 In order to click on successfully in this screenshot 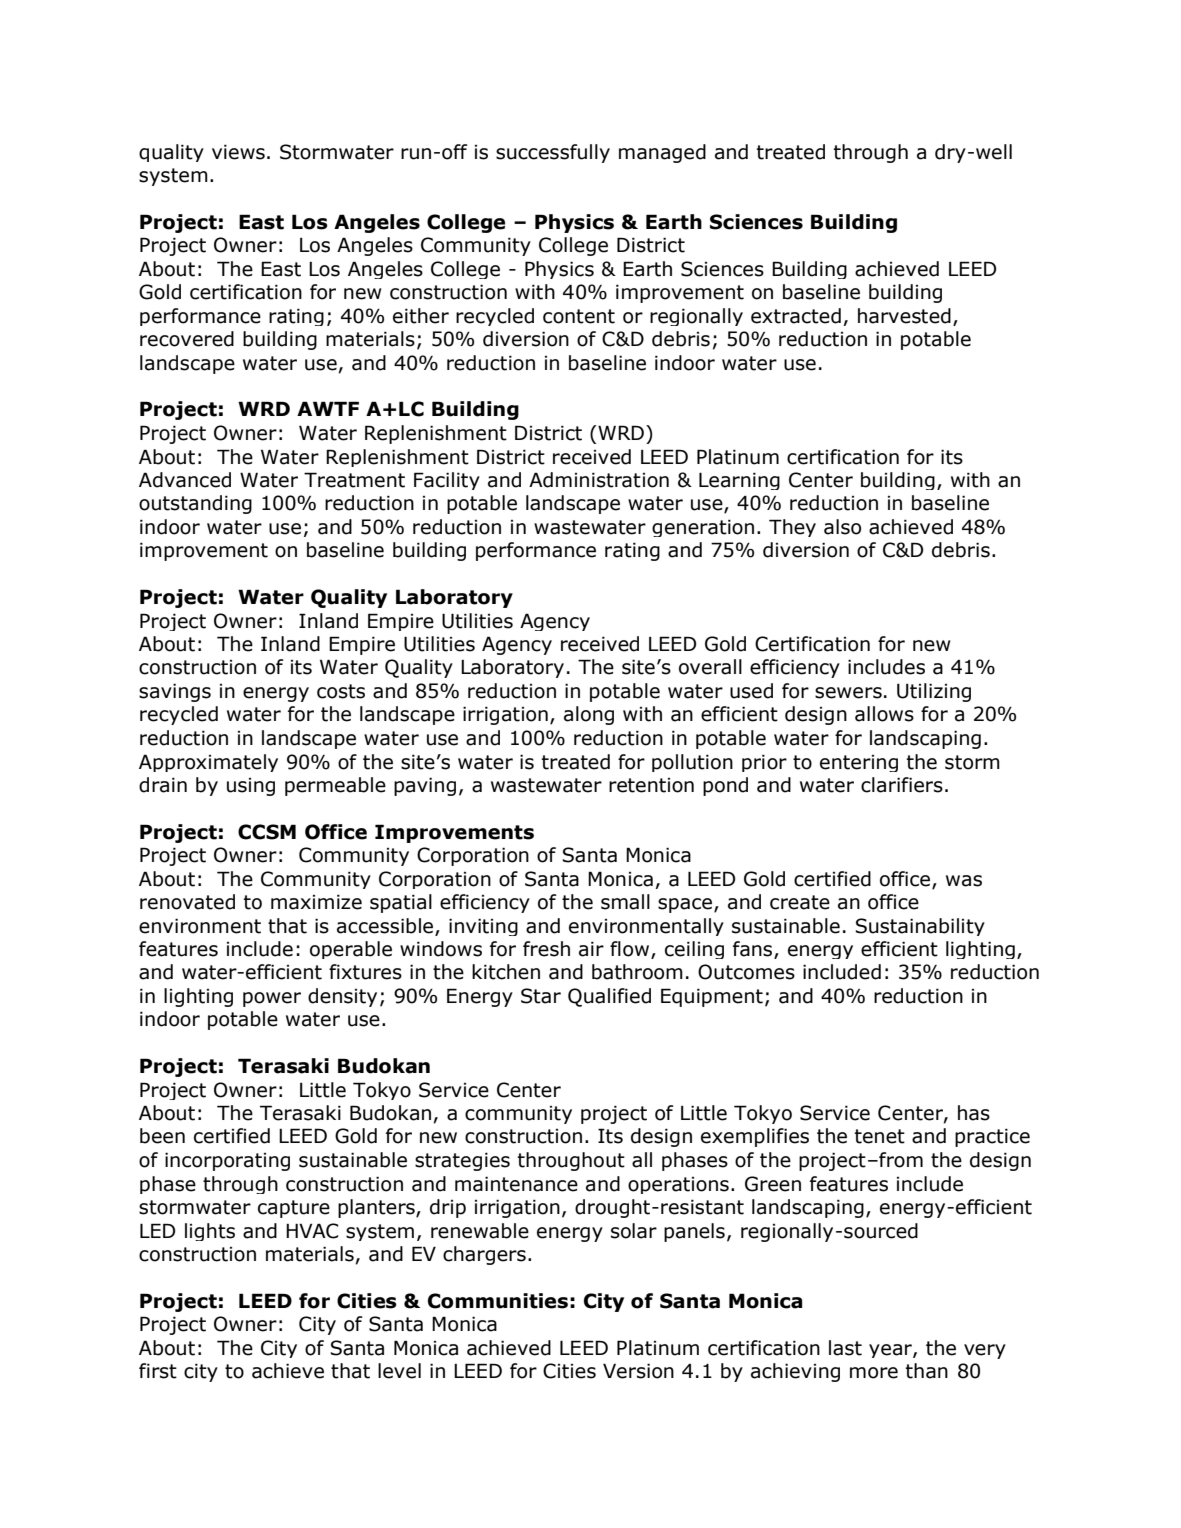, I will do `click(553, 153)`.
